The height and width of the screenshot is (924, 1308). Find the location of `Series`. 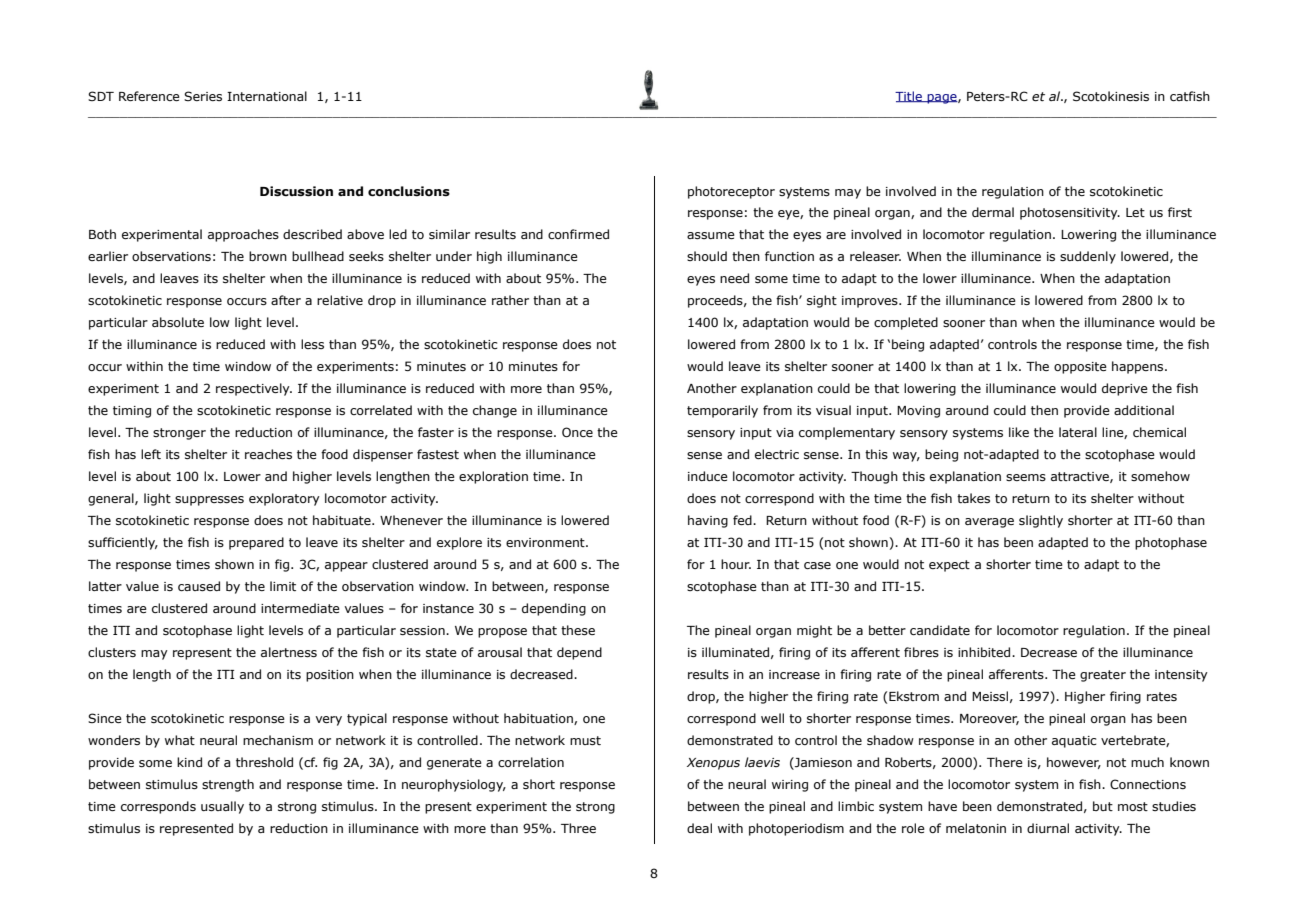

Series is located at coordinates (203, 96).
